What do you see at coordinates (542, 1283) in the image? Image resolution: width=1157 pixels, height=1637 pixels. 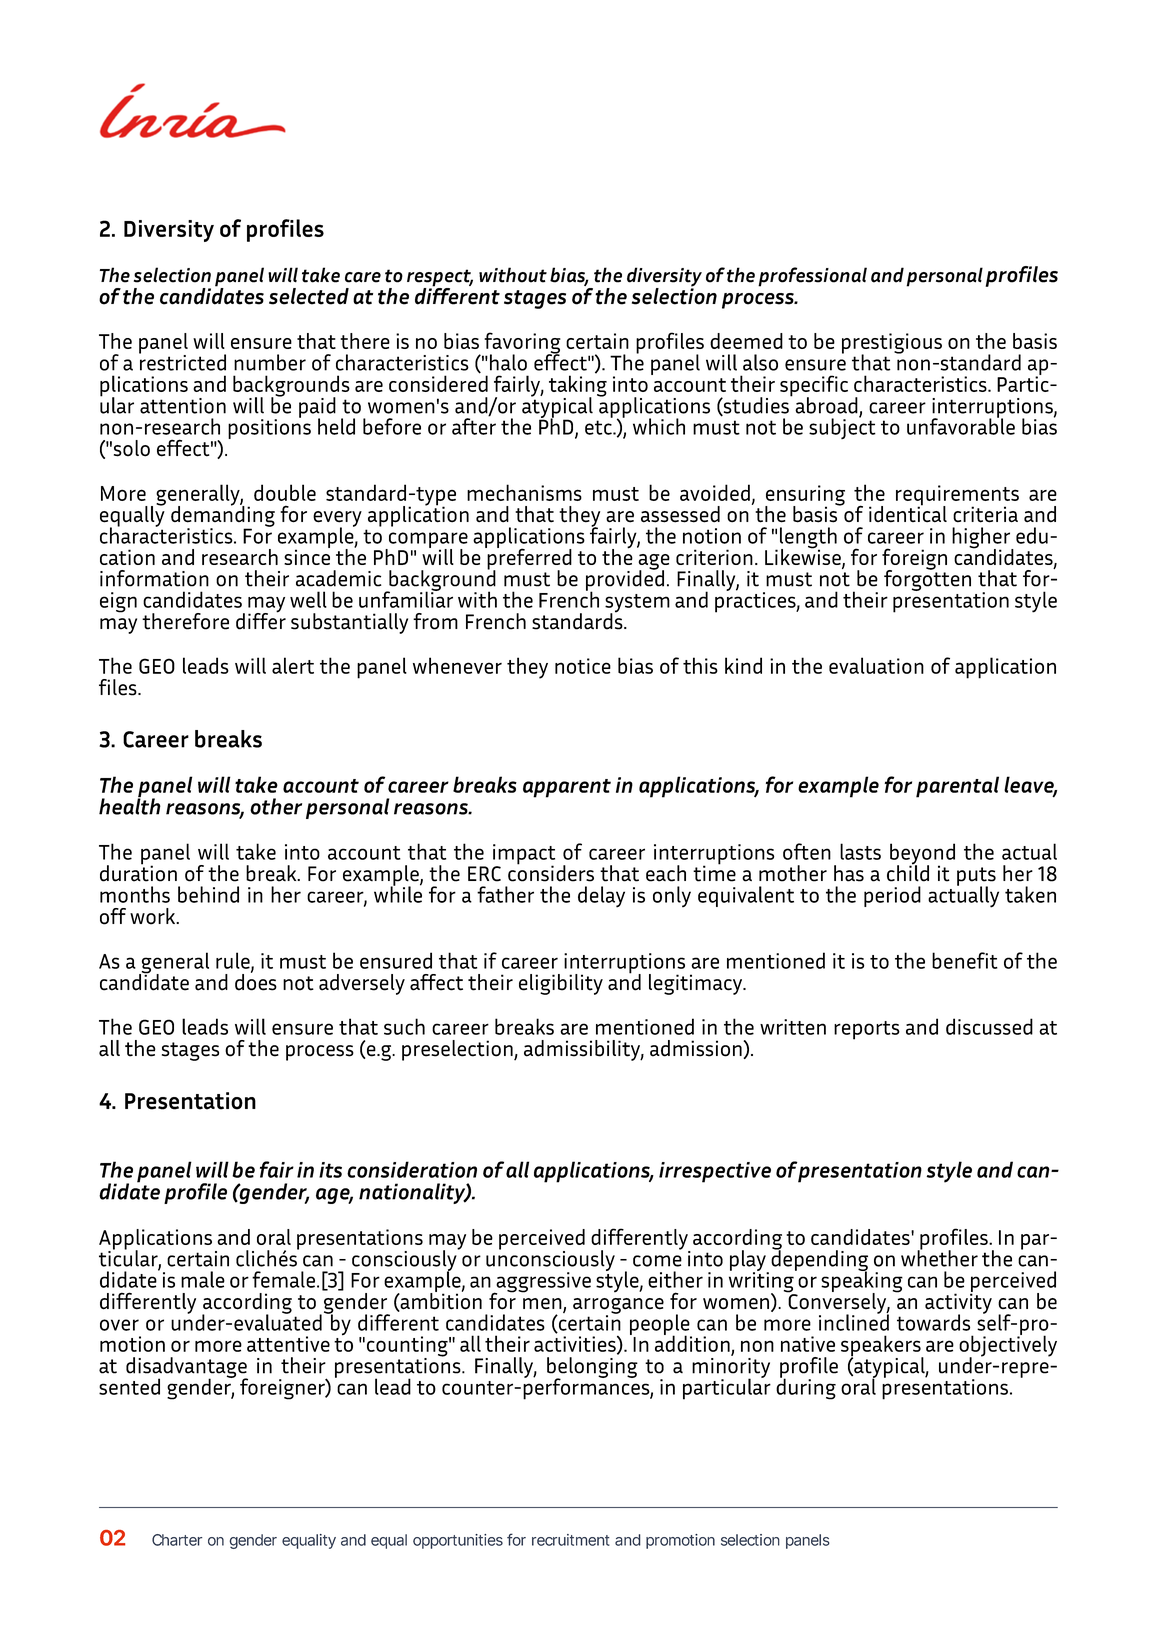 I see `aggressive` at bounding box center [542, 1283].
